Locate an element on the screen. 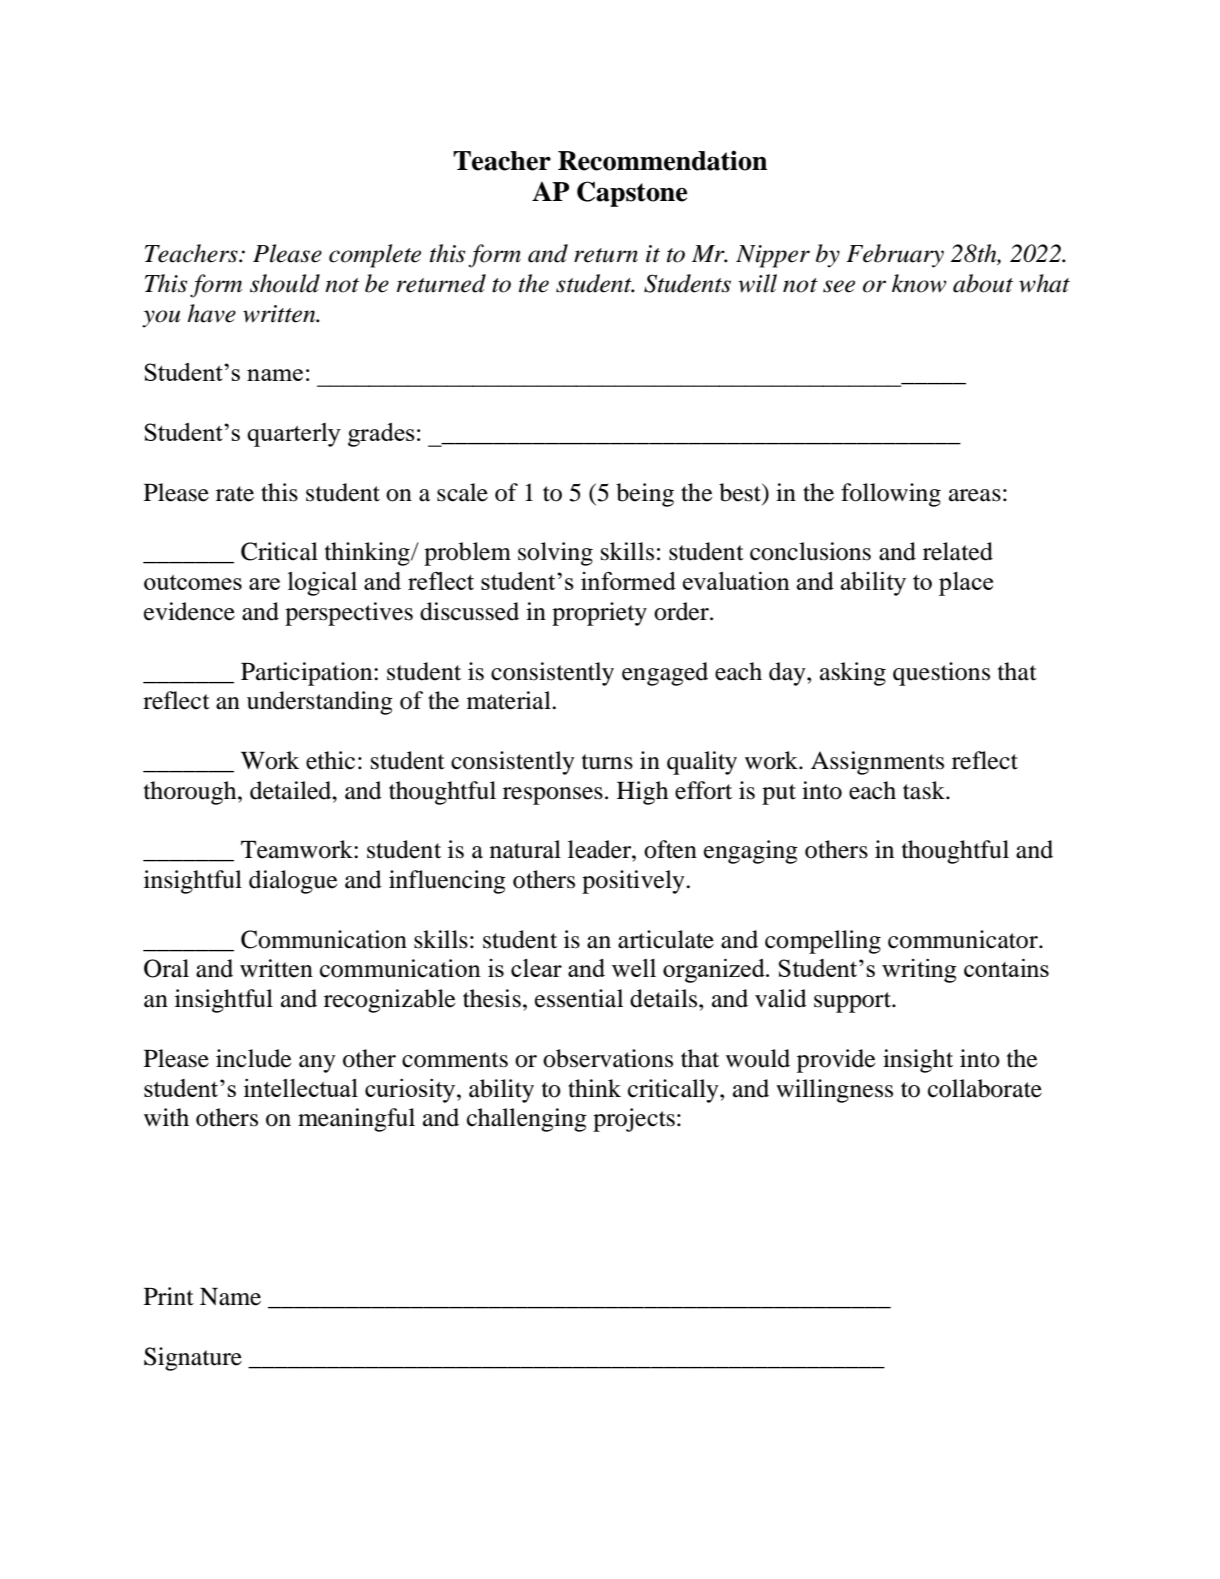  Capstone is located at coordinates (632, 194).
